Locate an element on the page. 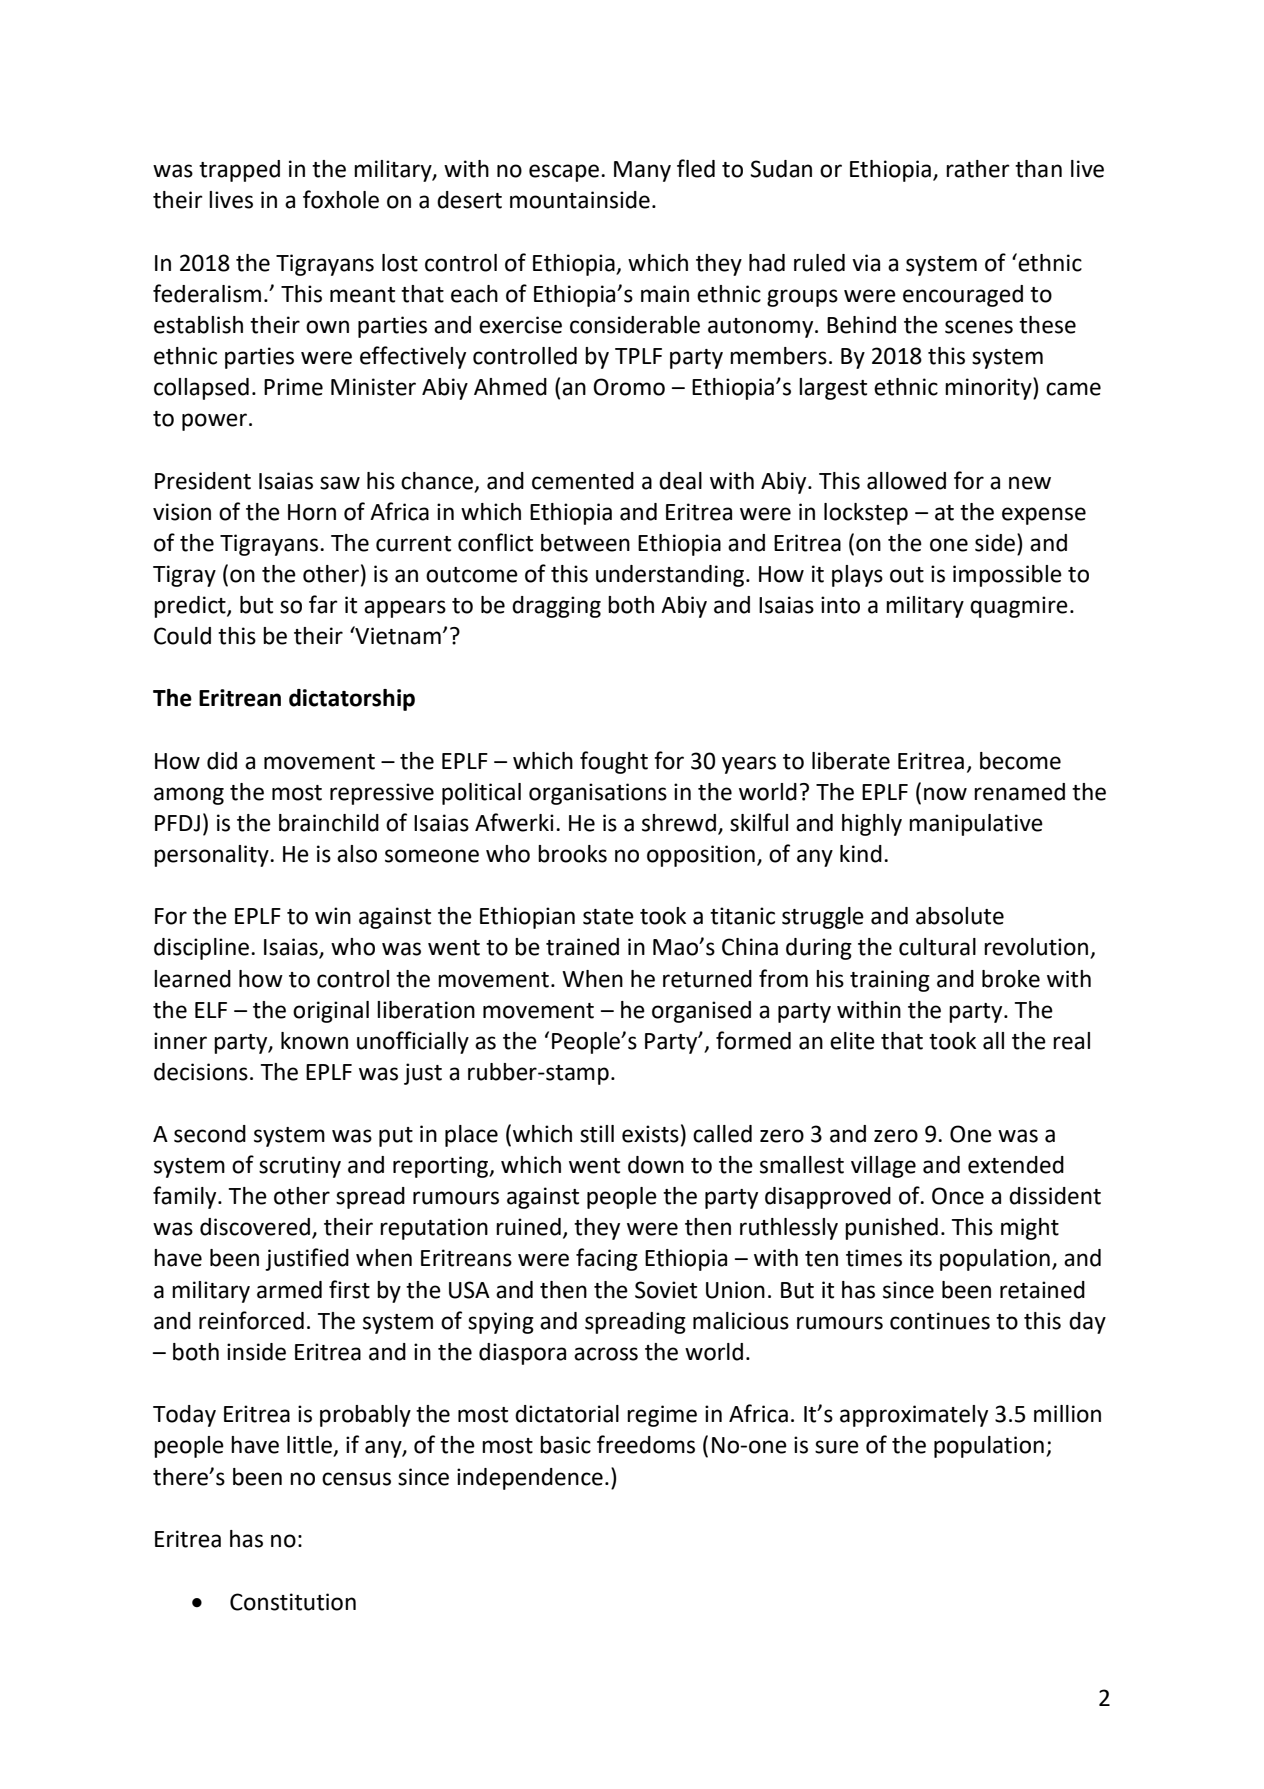 This document has width=1264, height=1789. facing is located at coordinates (607, 1259).
